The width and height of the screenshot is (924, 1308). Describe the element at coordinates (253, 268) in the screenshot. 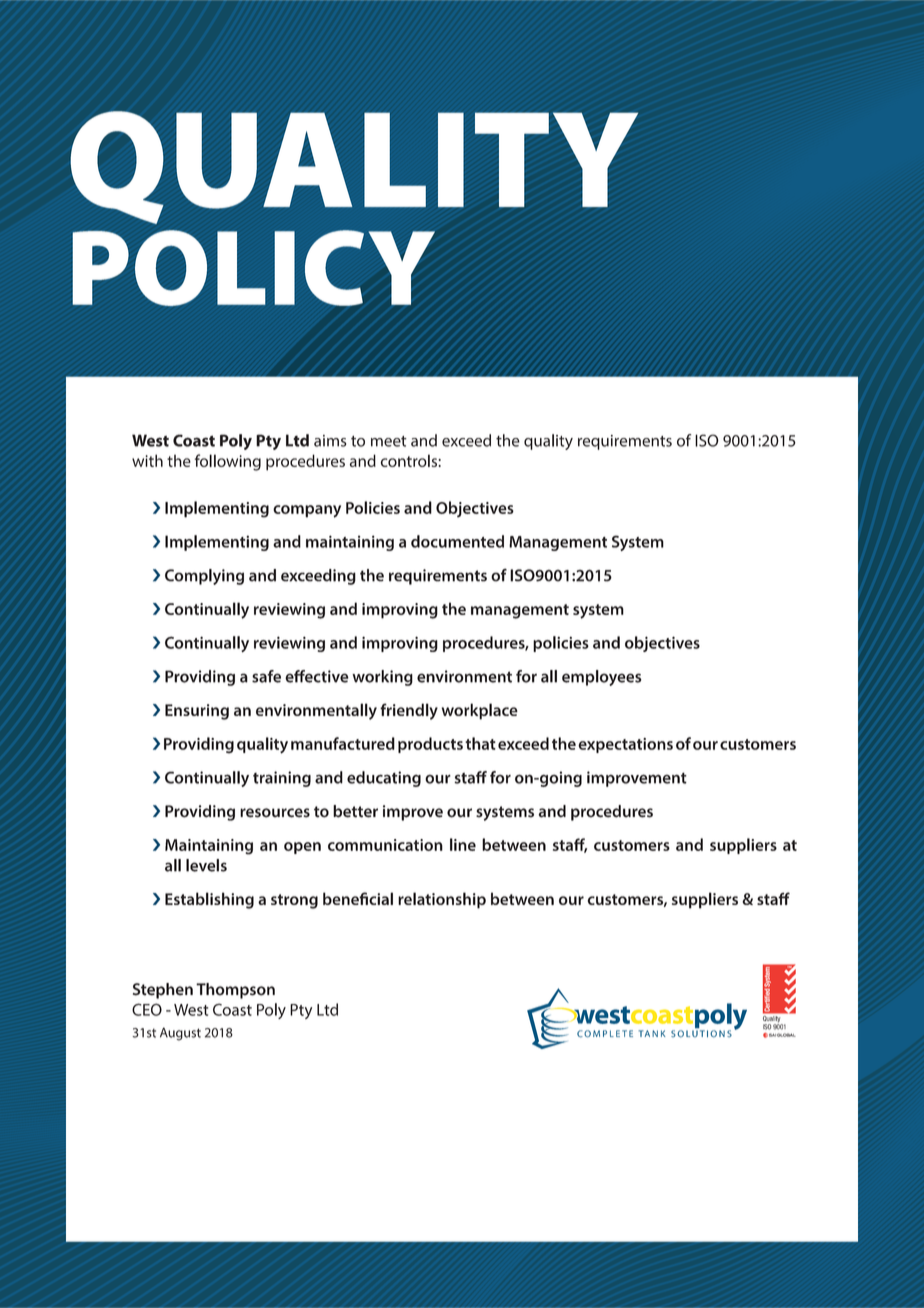

I see `POLICY` at that location.
